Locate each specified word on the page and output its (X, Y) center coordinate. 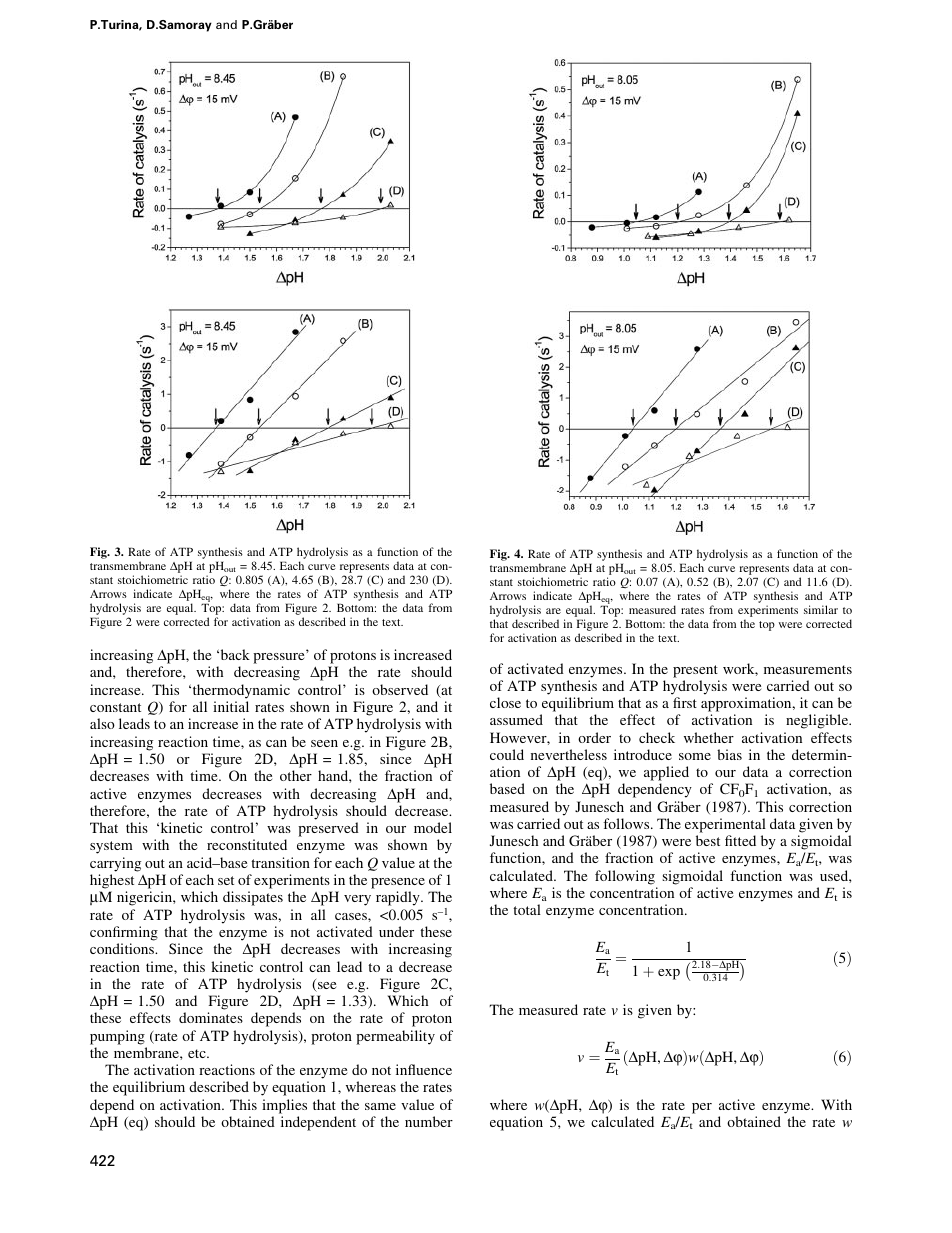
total (527, 909)
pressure (278, 658)
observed (400, 689)
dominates (211, 1017)
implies (284, 1106)
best (708, 840)
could (507, 754)
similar (821, 609)
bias (729, 754)
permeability (395, 1037)
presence (398, 883)
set (226, 880)
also (102, 723)
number (429, 1121)
